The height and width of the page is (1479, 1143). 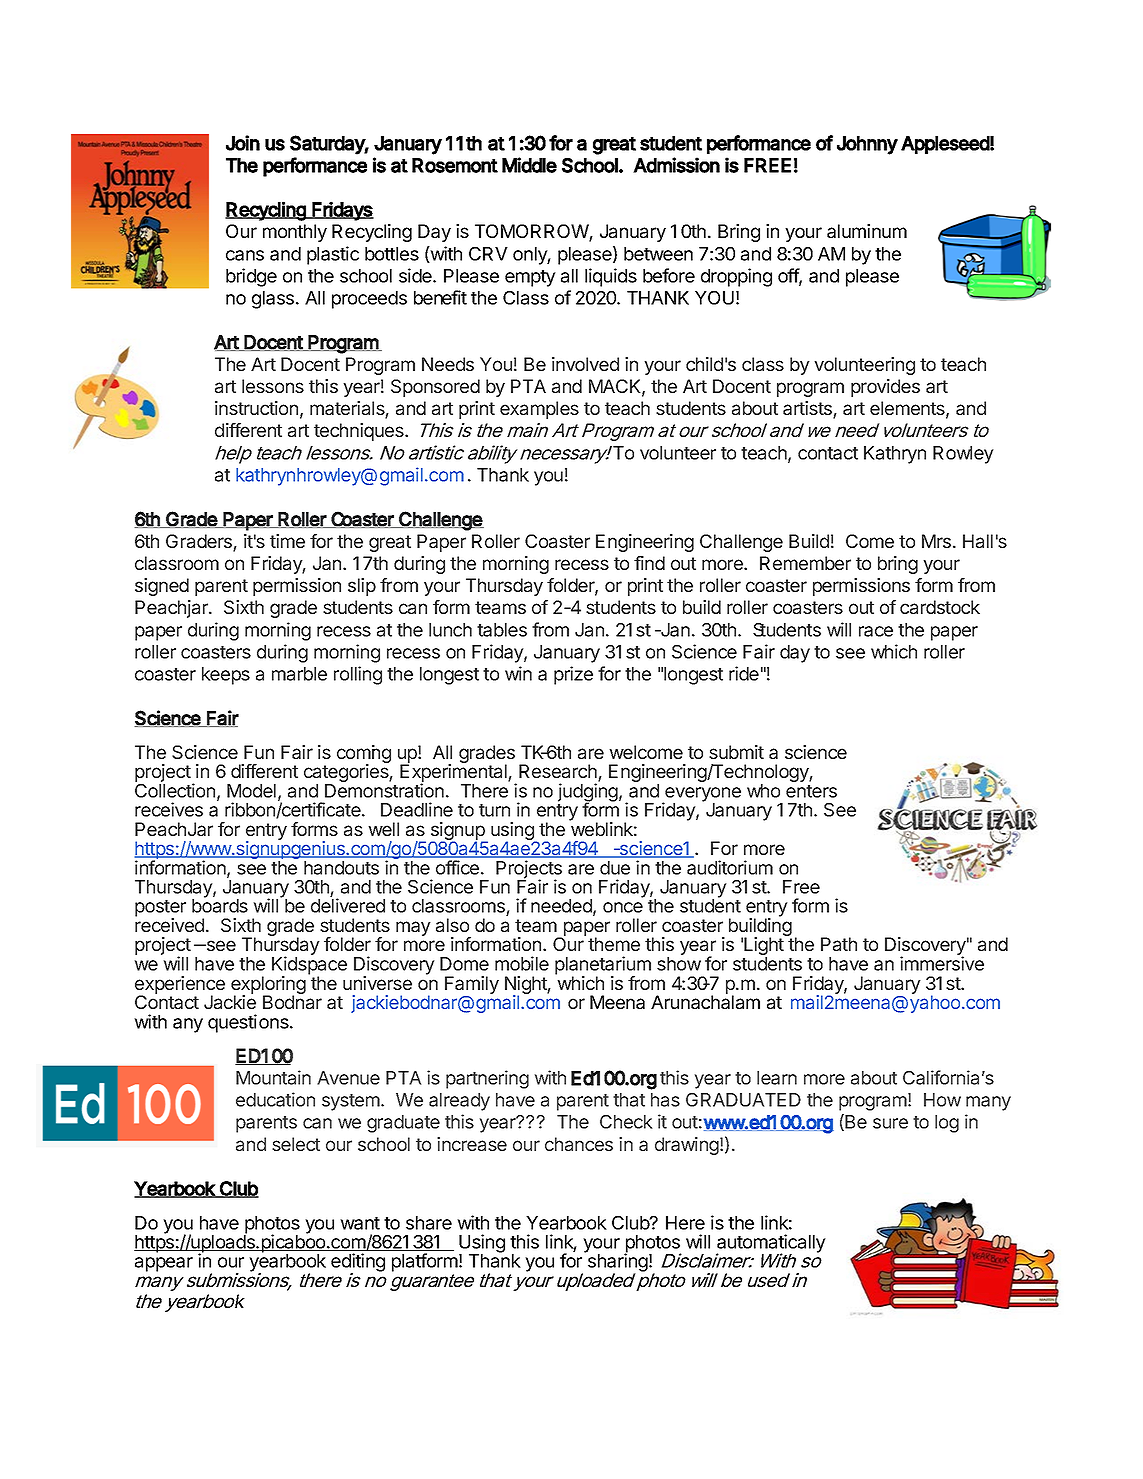 What do you see at coordinates (226, 676) in the page?
I see `keeps` at bounding box center [226, 676].
